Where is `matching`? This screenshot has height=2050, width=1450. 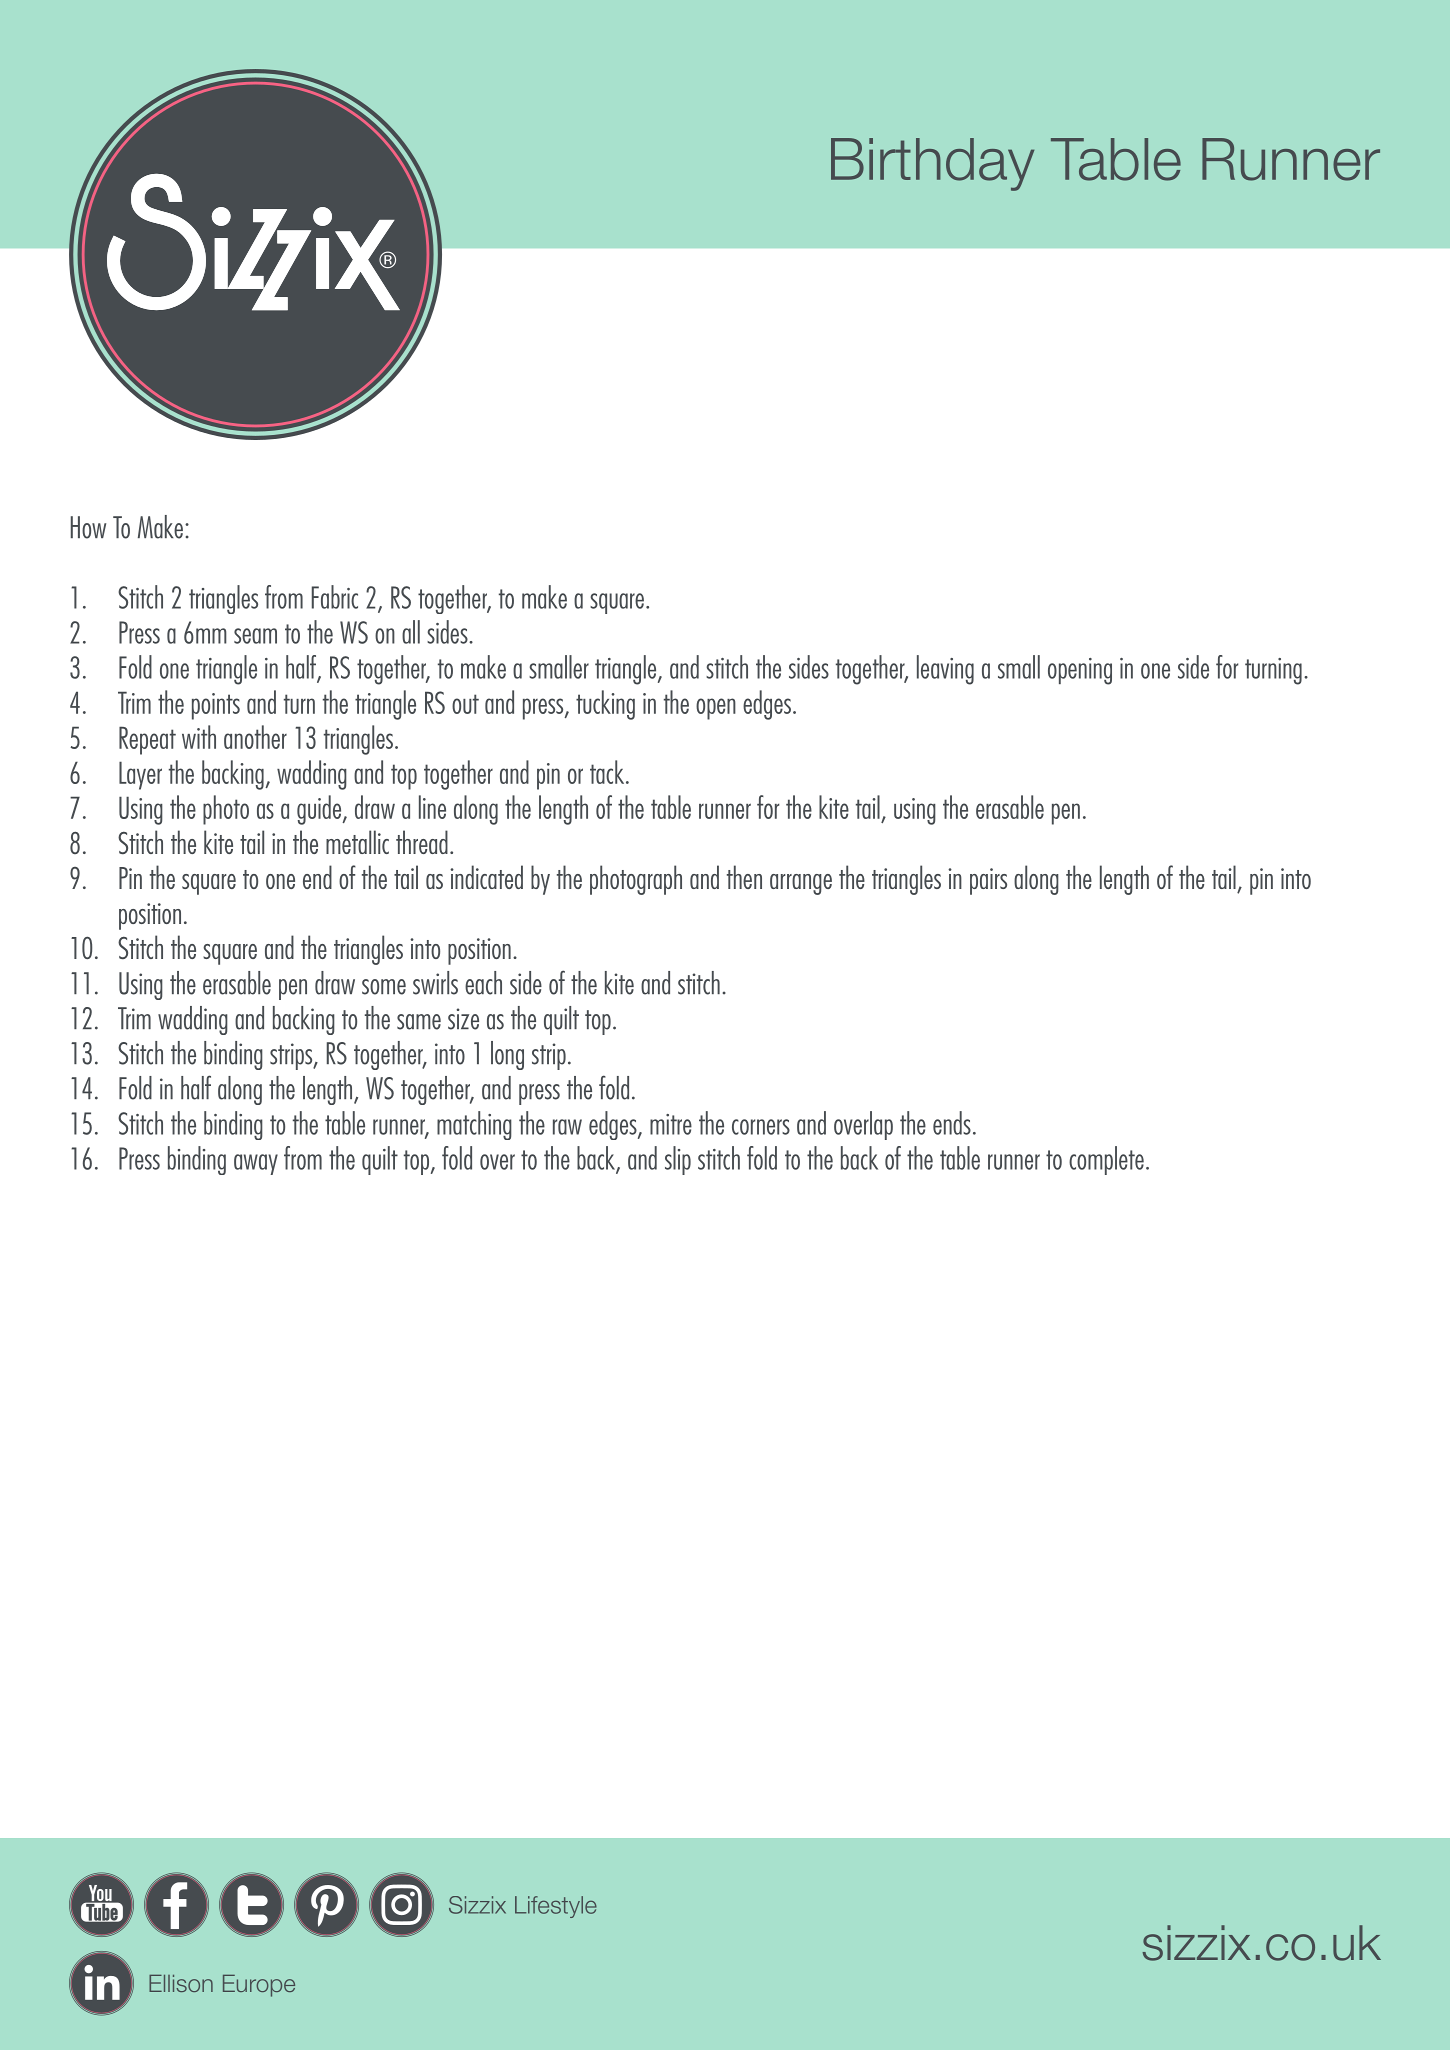 matching is located at coordinates (474, 1125).
